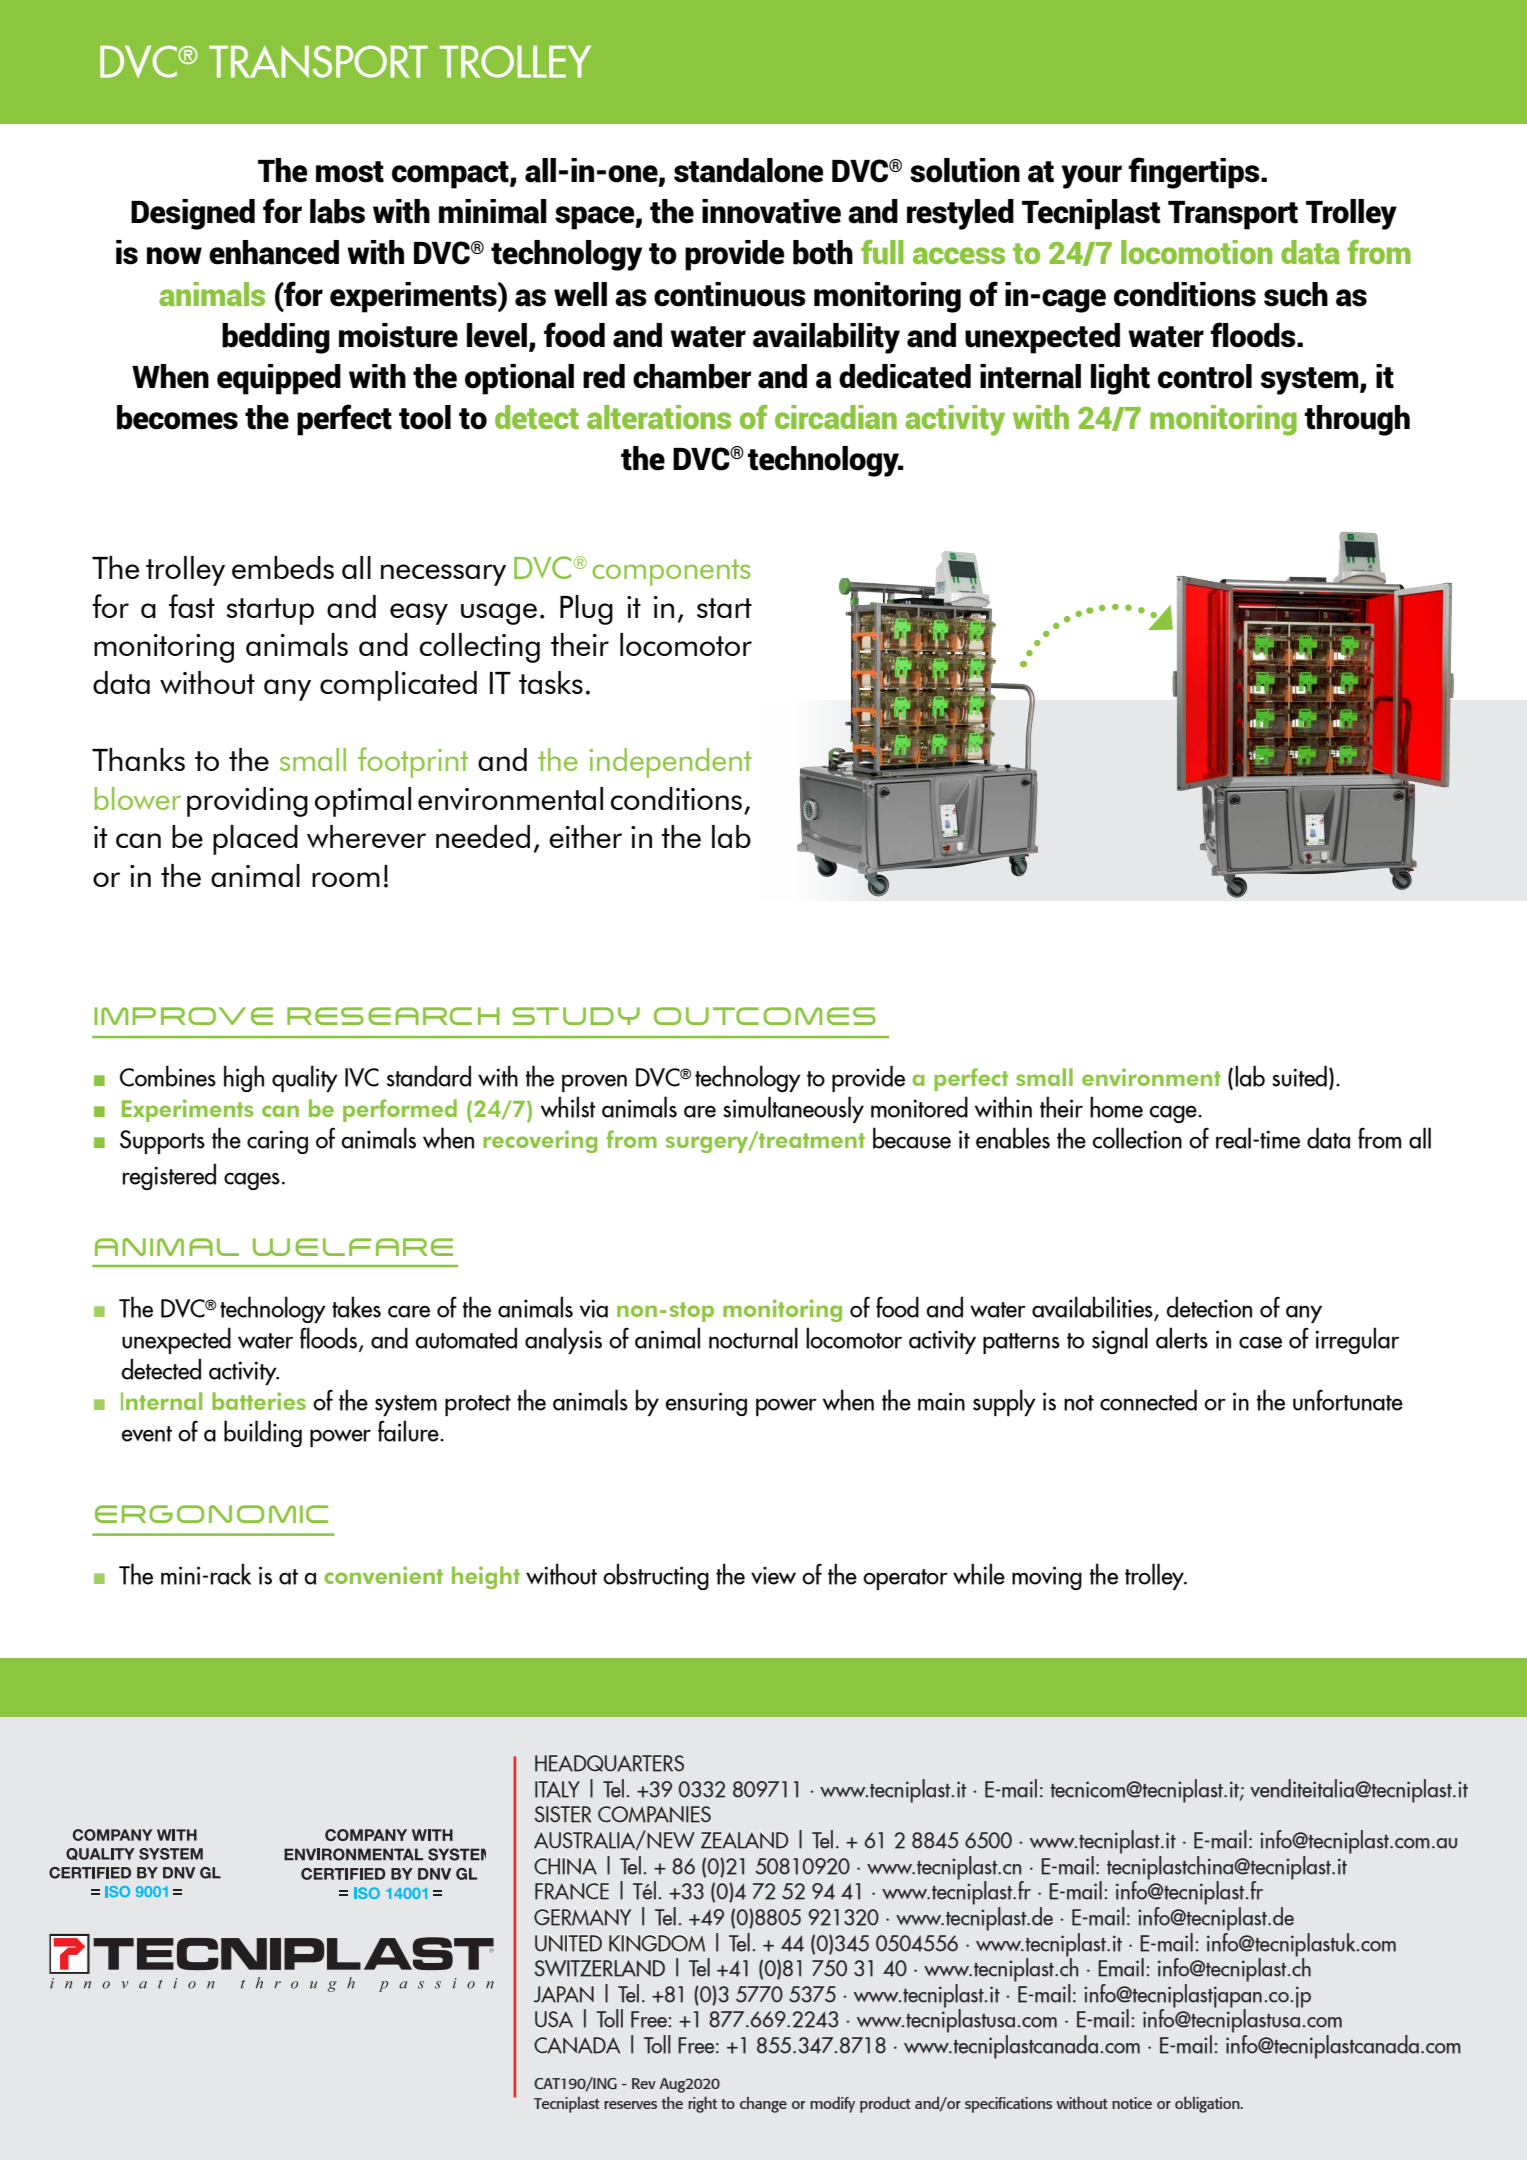 Image resolution: width=1527 pixels, height=2160 pixels. What do you see at coordinates (274, 252) in the screenshot?
I see `enhanced` at bounding box center [274, 252].
